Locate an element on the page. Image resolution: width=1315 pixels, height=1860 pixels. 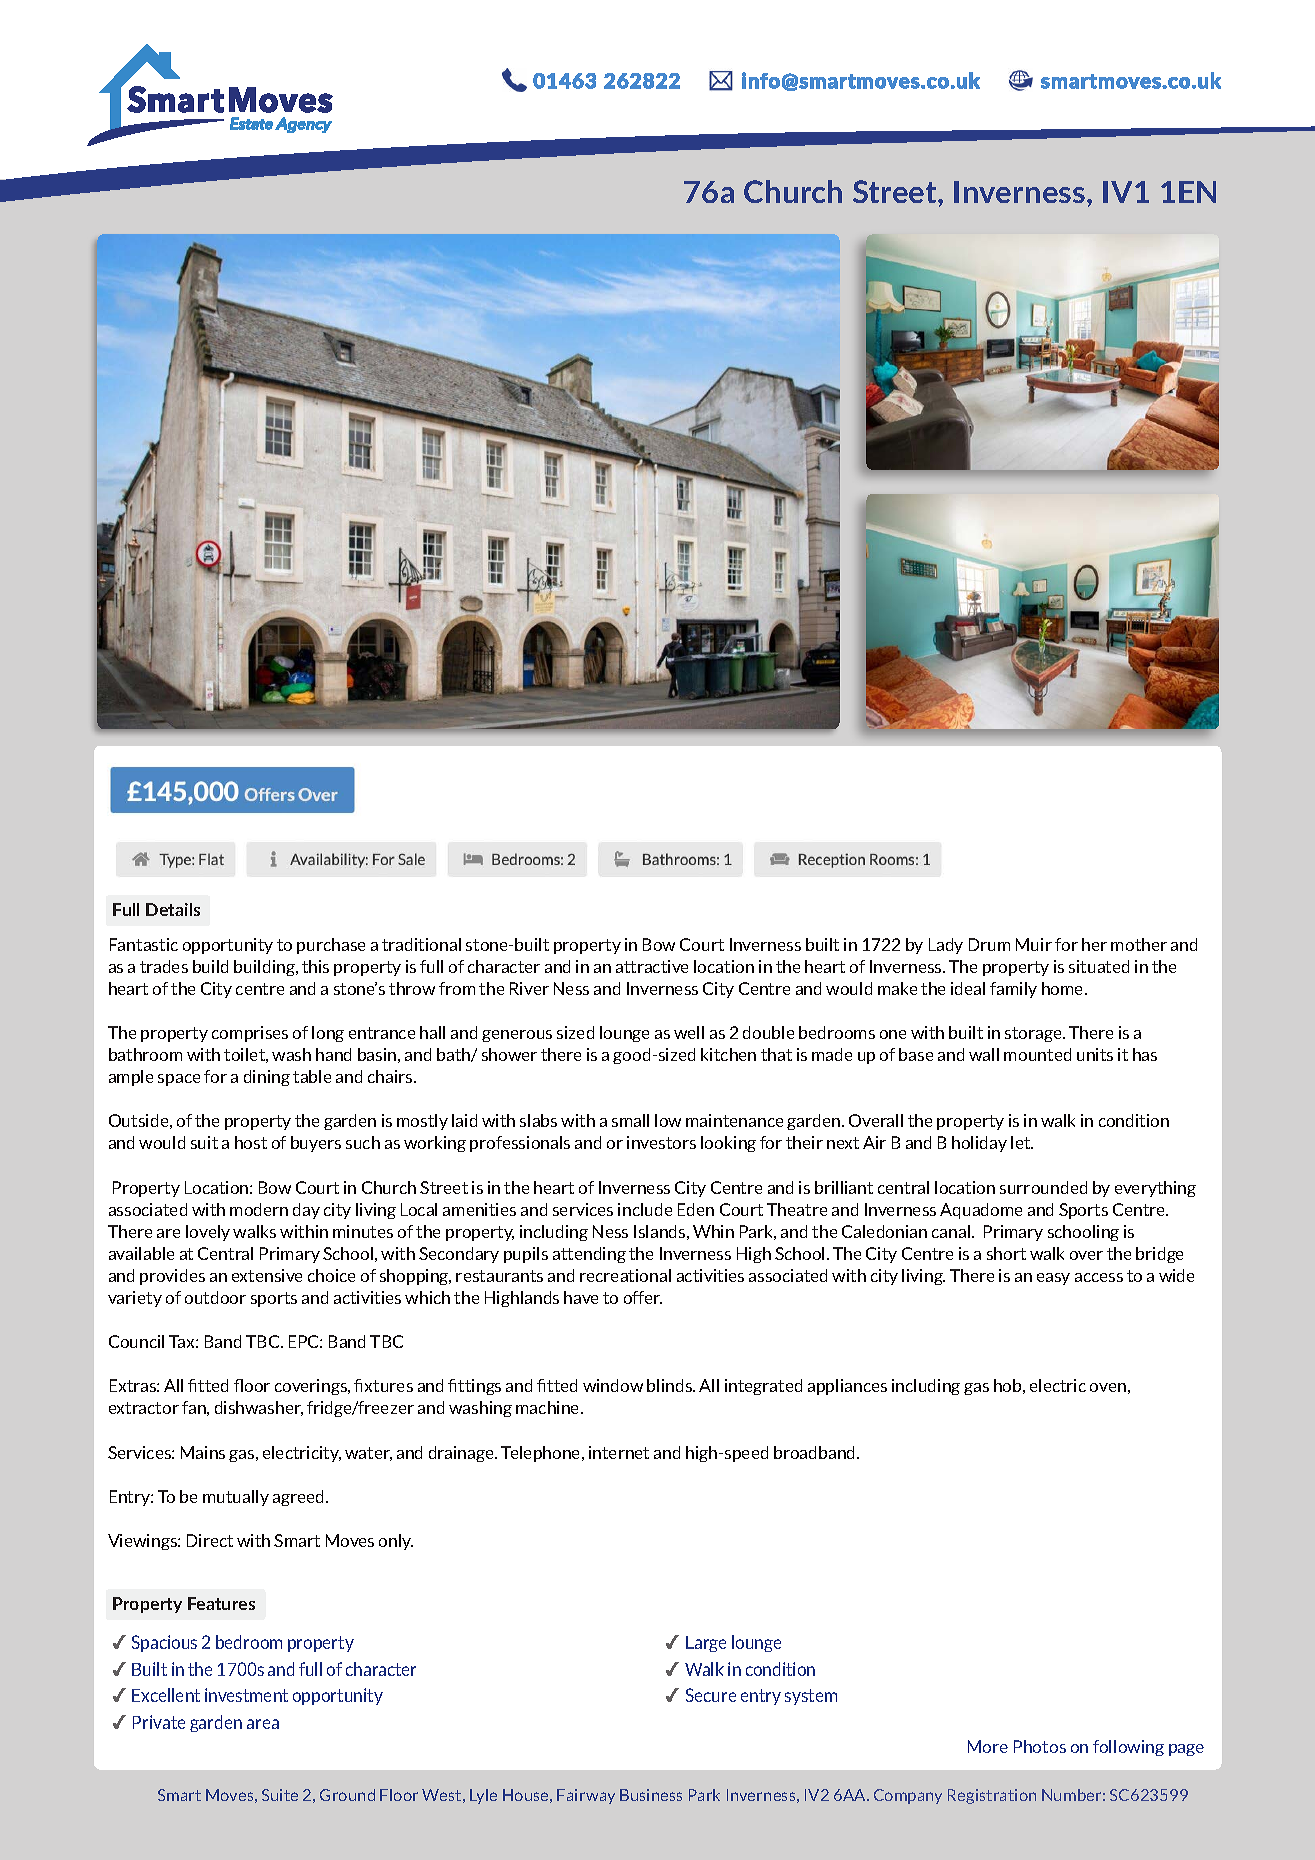
system is located at coordinates (811, 1697).
